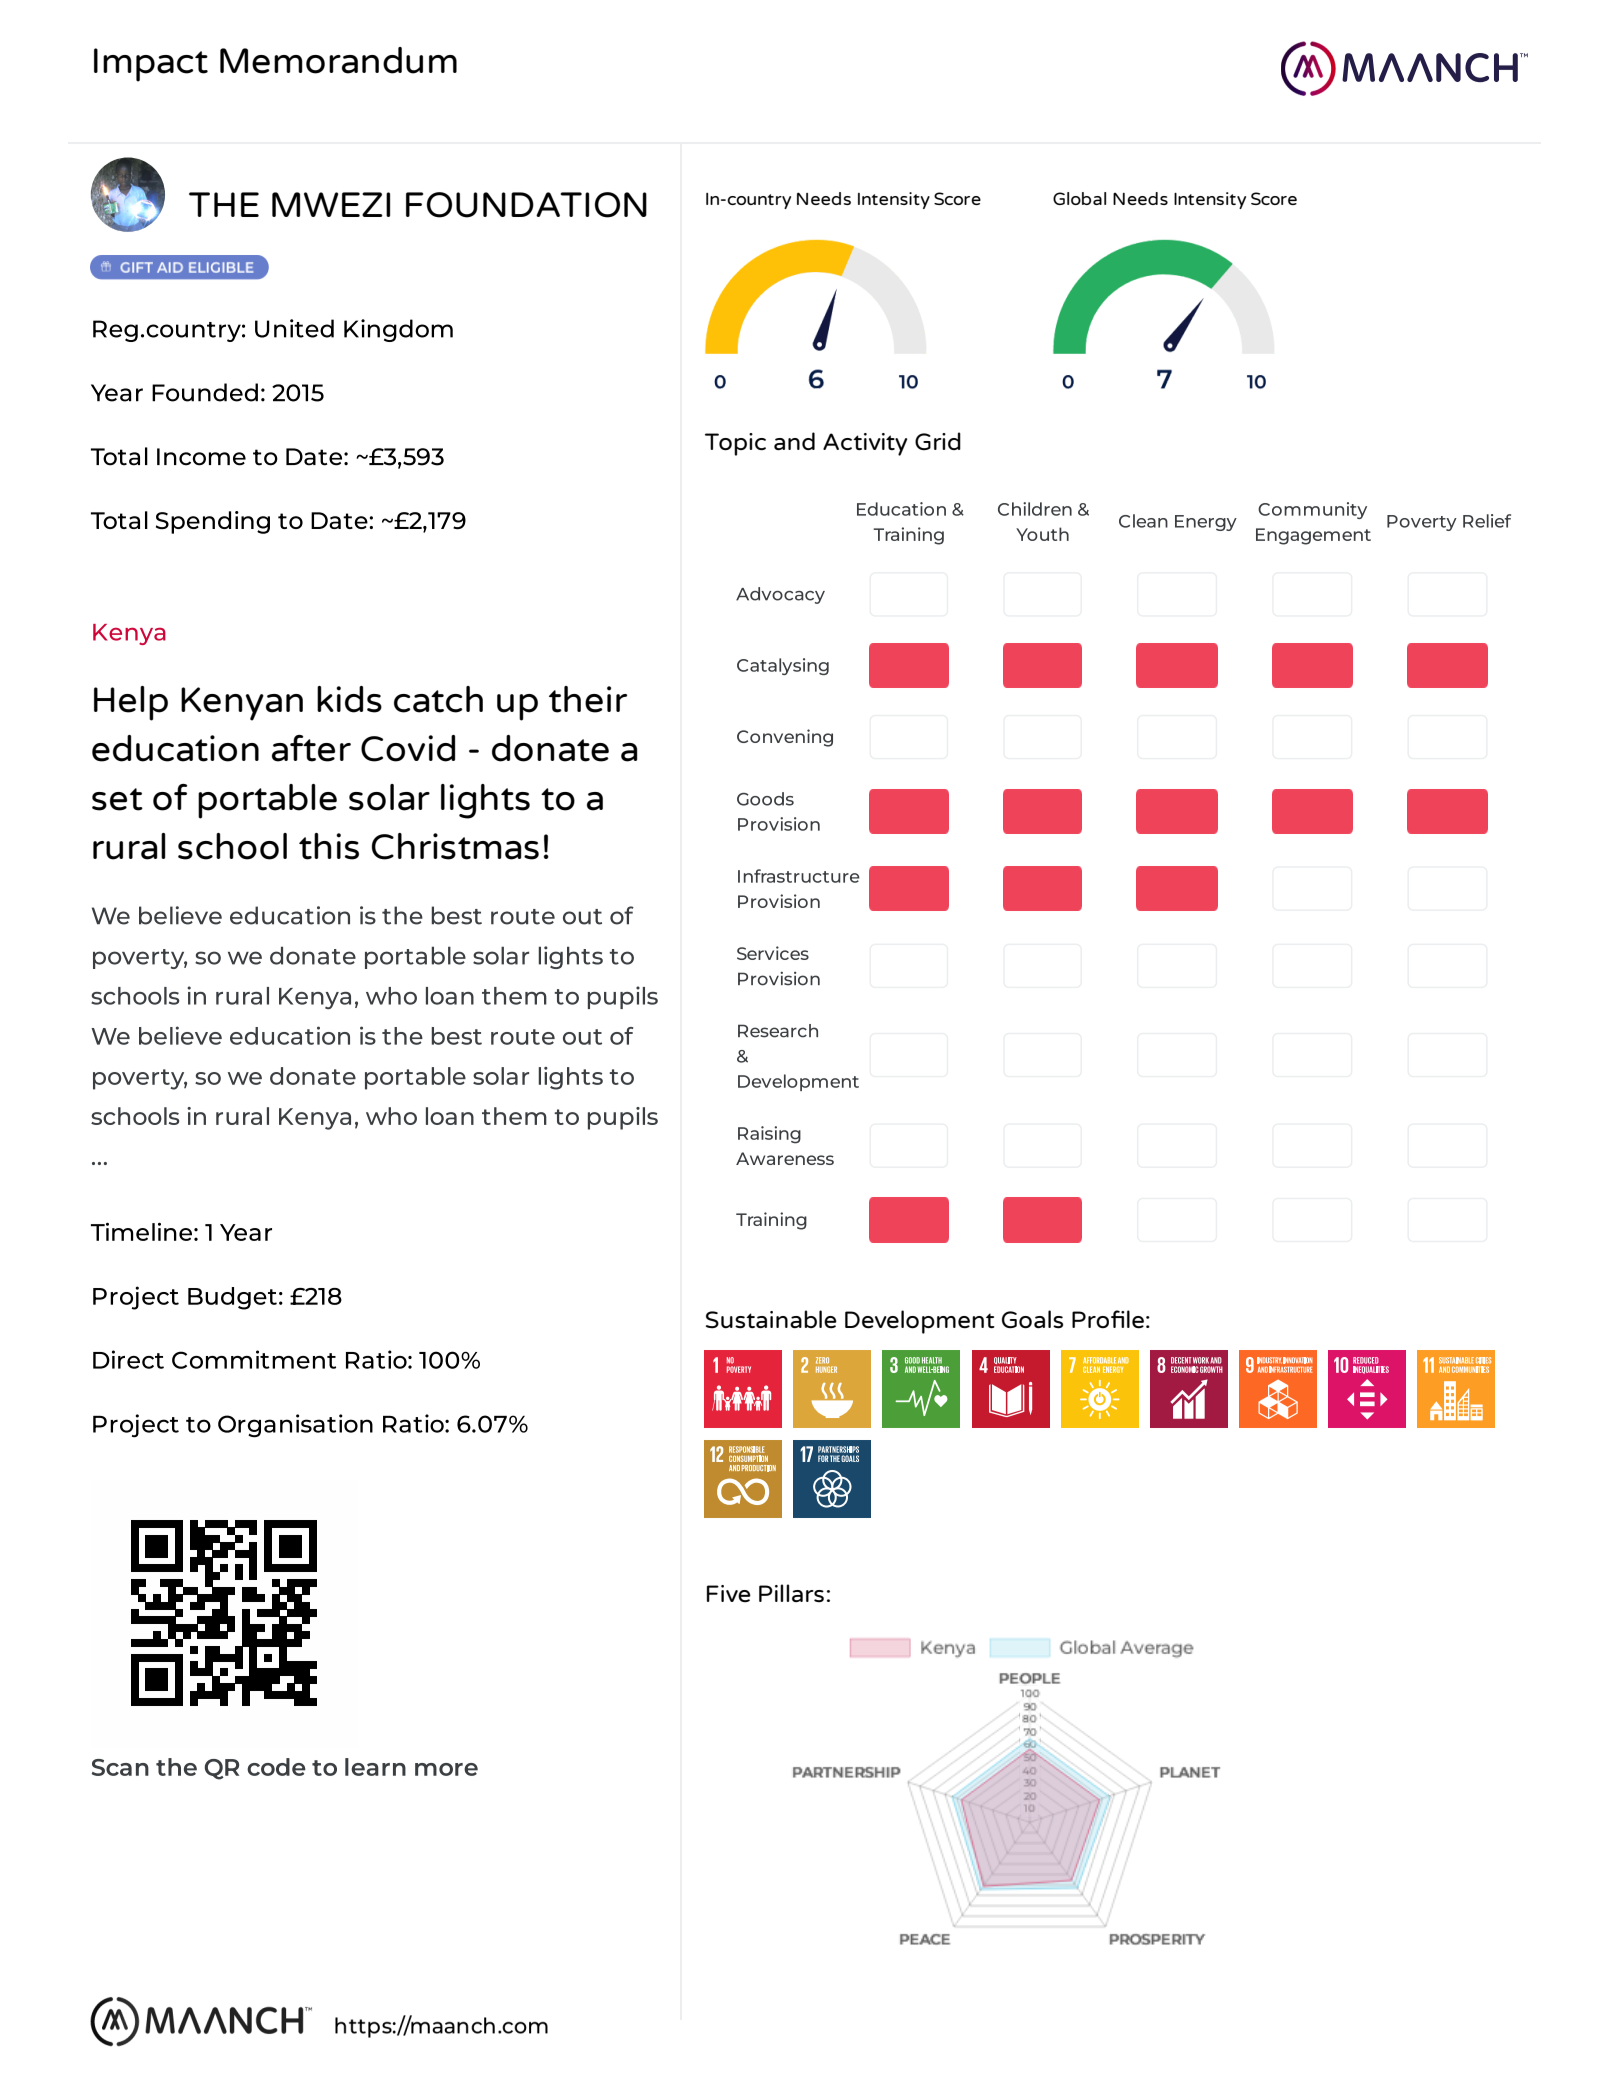 Image resolution: width=1612 pixels, height=2086 pixels. What do you see at coordinates (799, 876) in the image?
I see `Infrastructure` at bounding box center [799, 876].
